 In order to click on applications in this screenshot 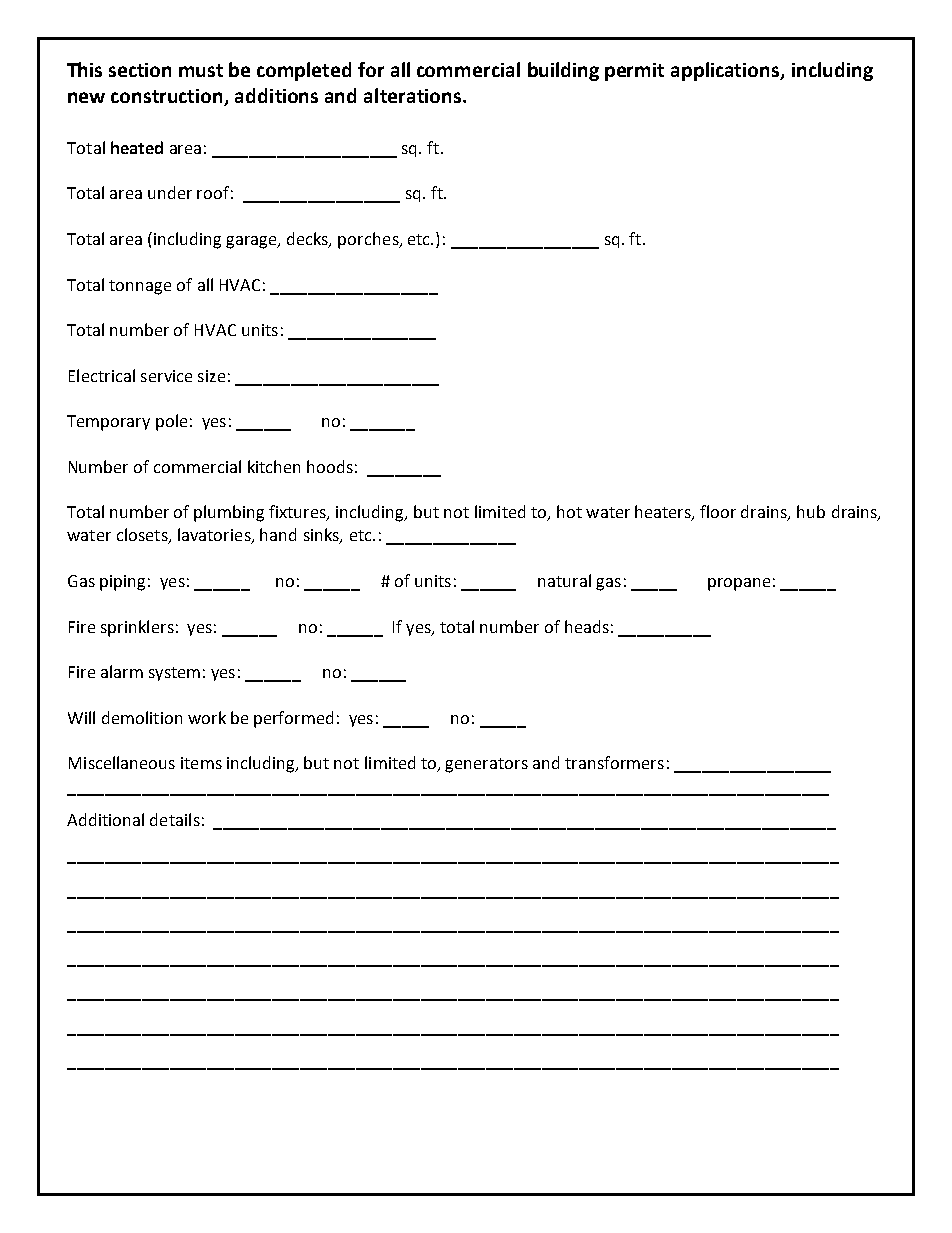, I will do `click(726, 71)`.
